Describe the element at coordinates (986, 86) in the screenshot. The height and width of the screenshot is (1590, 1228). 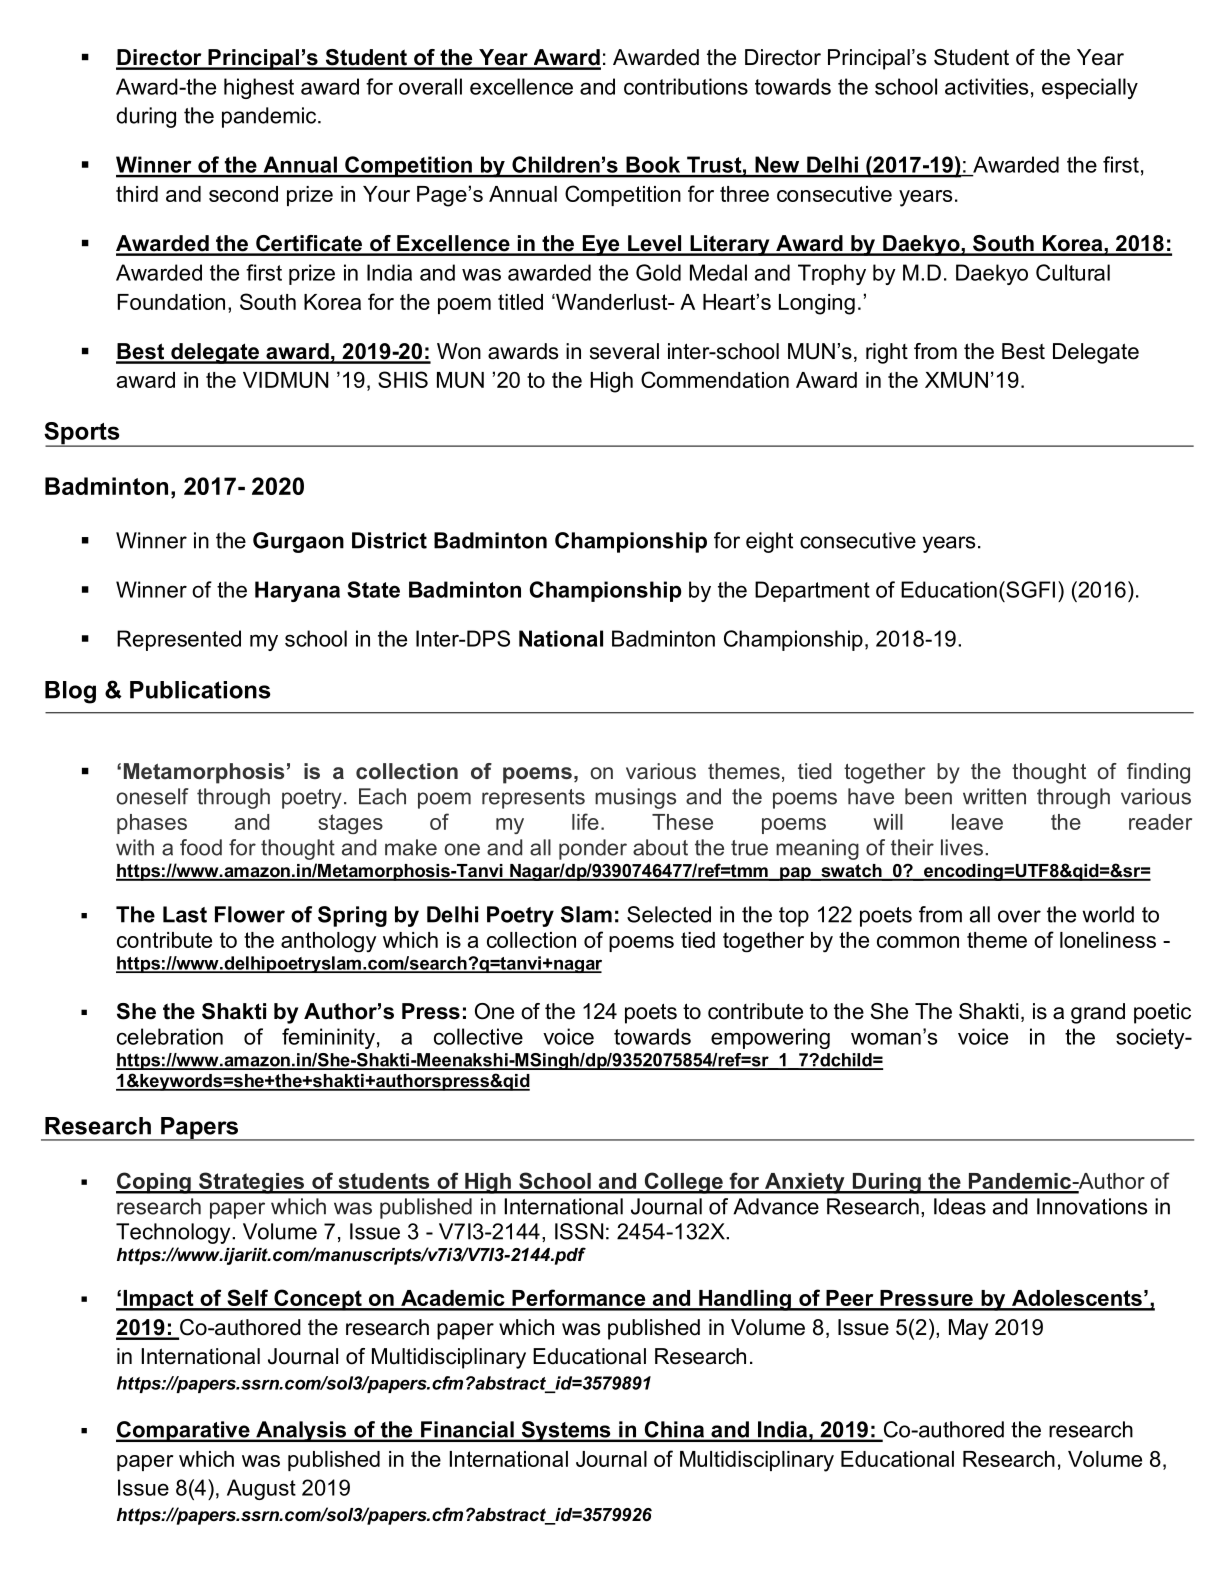
I see `activities` at that location.
